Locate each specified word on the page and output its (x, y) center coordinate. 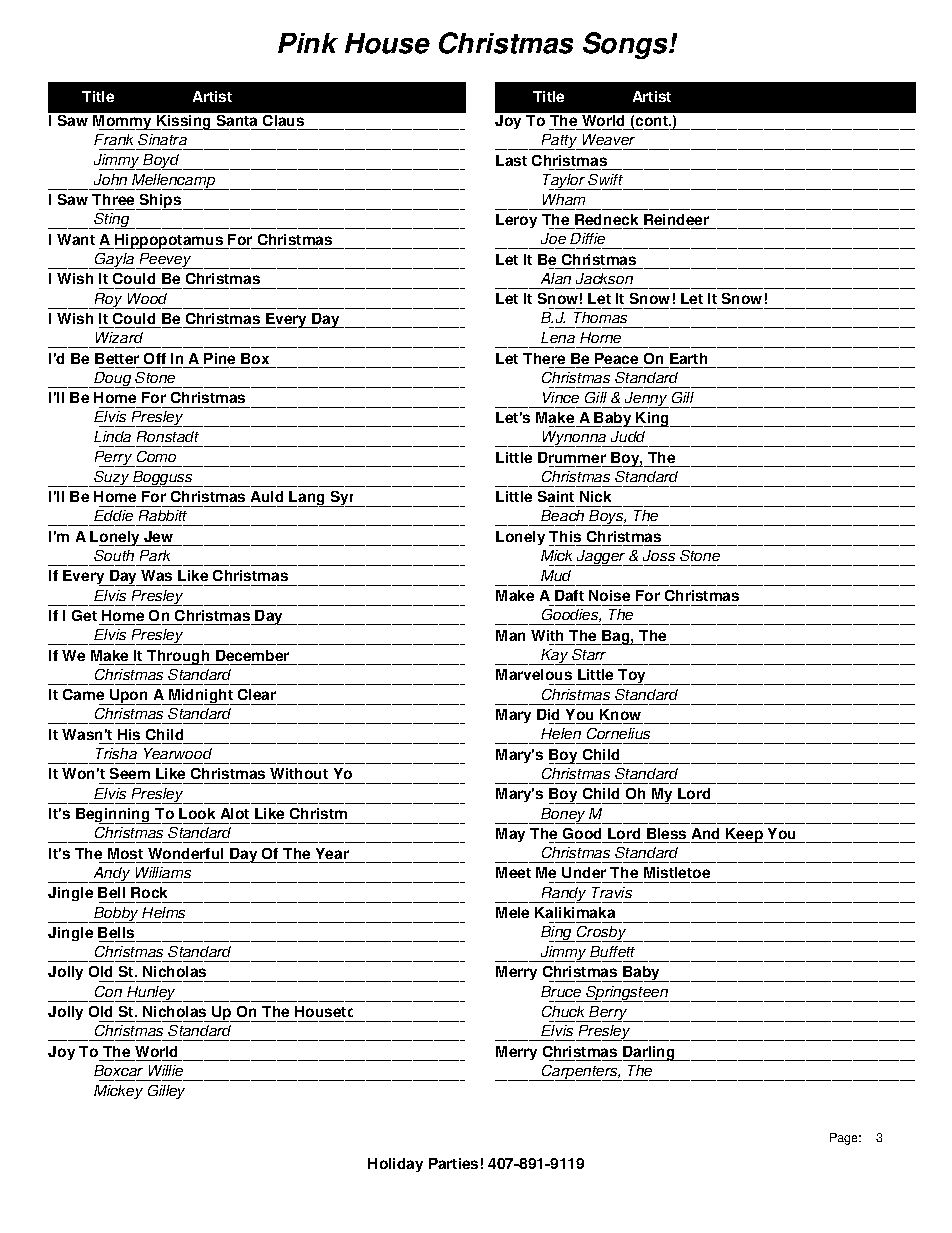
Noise (609, 595)
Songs (626, 45)
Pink (308, 43)
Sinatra (162, 139)
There (544, 358)
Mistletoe (677, 872)
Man (510, 635)
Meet (513, 872)
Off (155, 358)
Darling (649, 1053)
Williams (163, 872)
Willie (166, 1070)
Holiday (395, 1165)
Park (155, 555)
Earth (688, 358)
